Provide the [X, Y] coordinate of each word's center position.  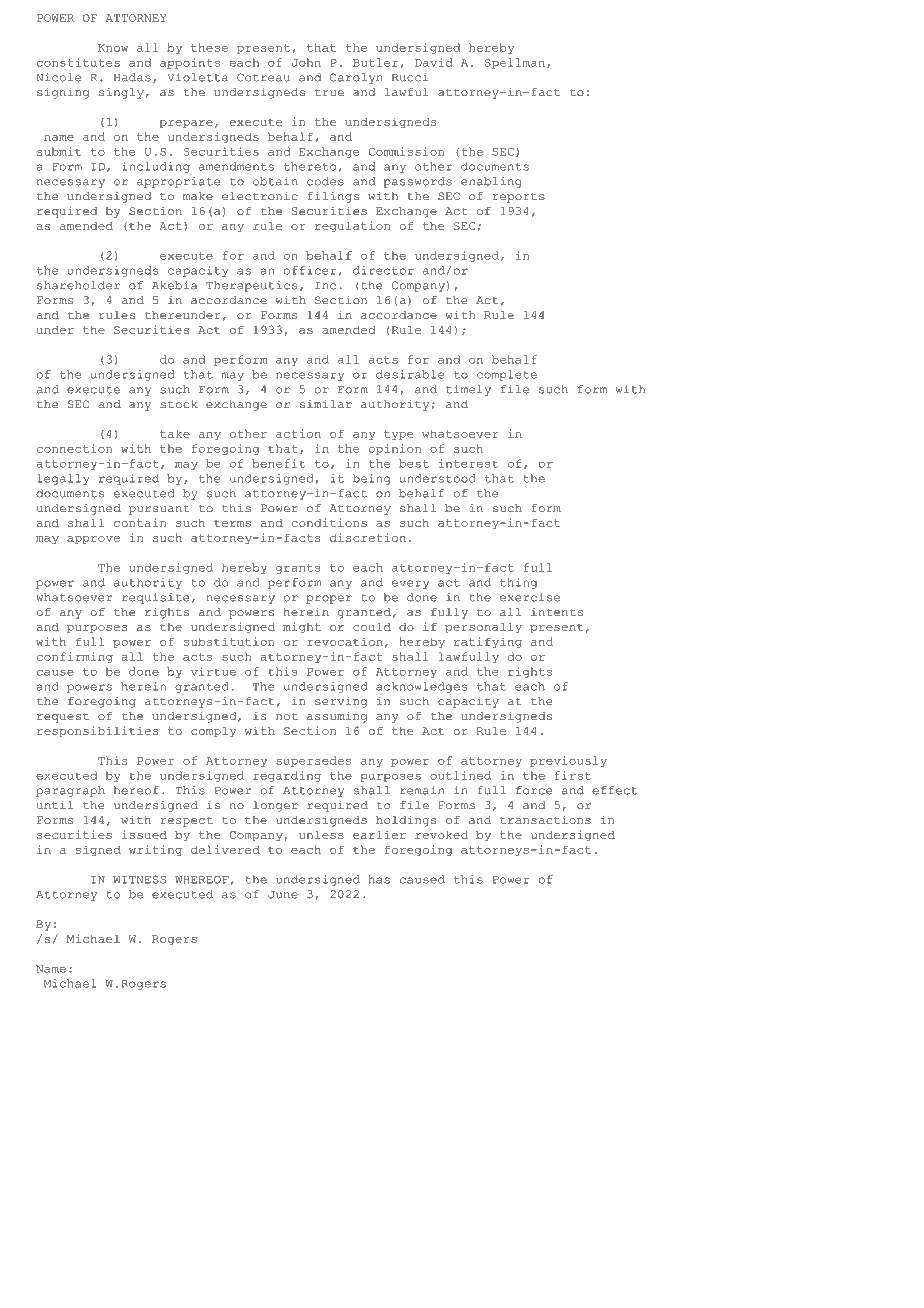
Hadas [132, 77]
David [434, 62]
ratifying [488, 642]
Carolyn [356, 78]
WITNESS [139, 879]
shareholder [78, 285]
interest [468, 463]
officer [310, 270]
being [371, 479]
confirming [75, 657]
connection [74, 448]
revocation [345, 641]
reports [519, 198]
